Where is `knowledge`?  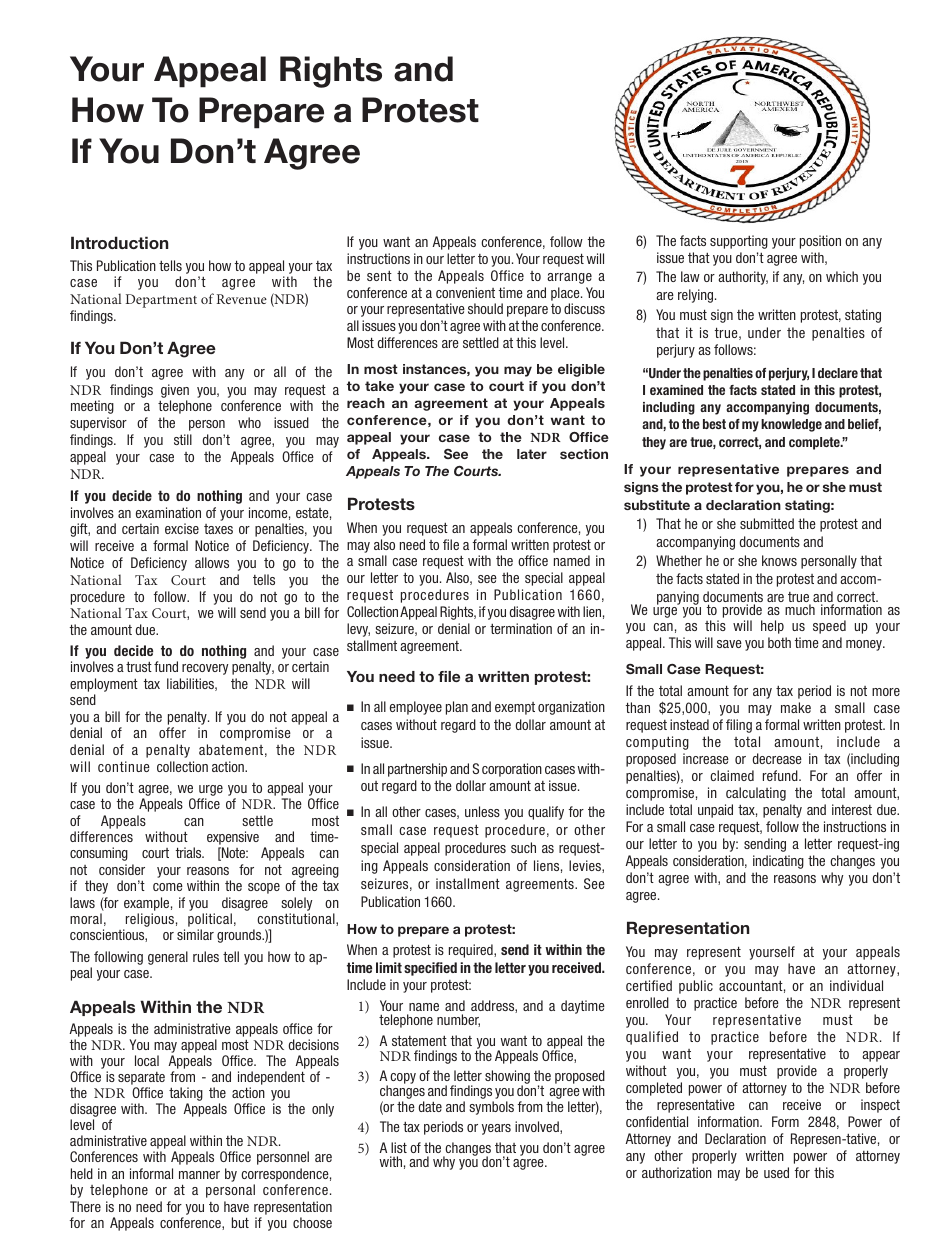 knowledge is located at coordinates (791, 425).
